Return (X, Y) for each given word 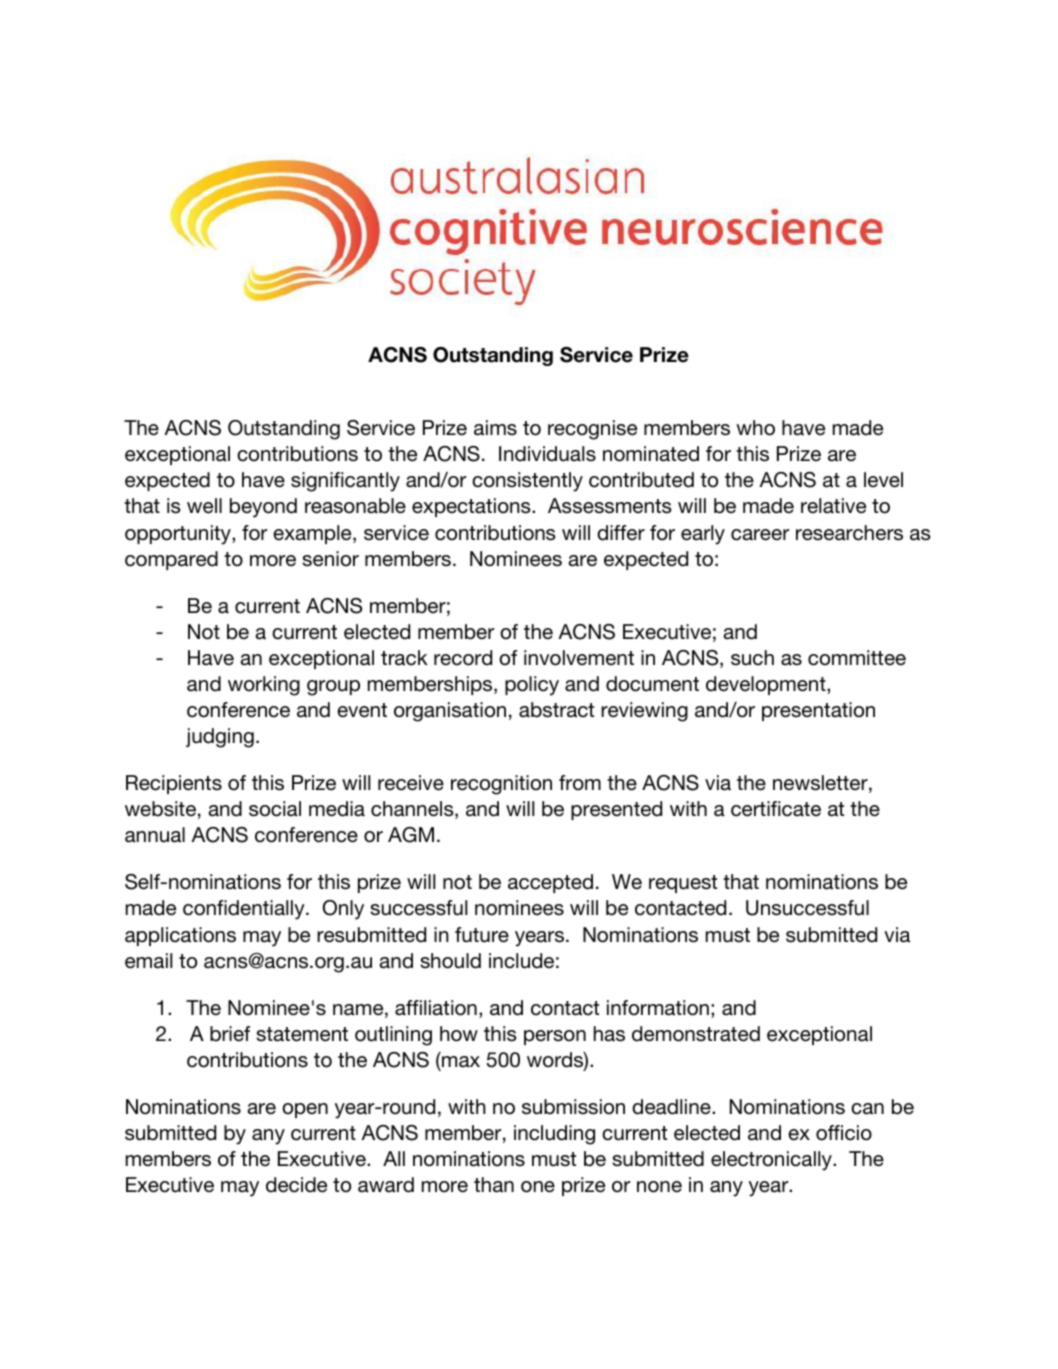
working (264, 686)
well (204, 506)
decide (296, 1185)
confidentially (245, 910)
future (482, 935)
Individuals (547, 454)
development (767, 685)
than (494, 1185)
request (683, 884)
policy (532, 686)
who (755, 428)
